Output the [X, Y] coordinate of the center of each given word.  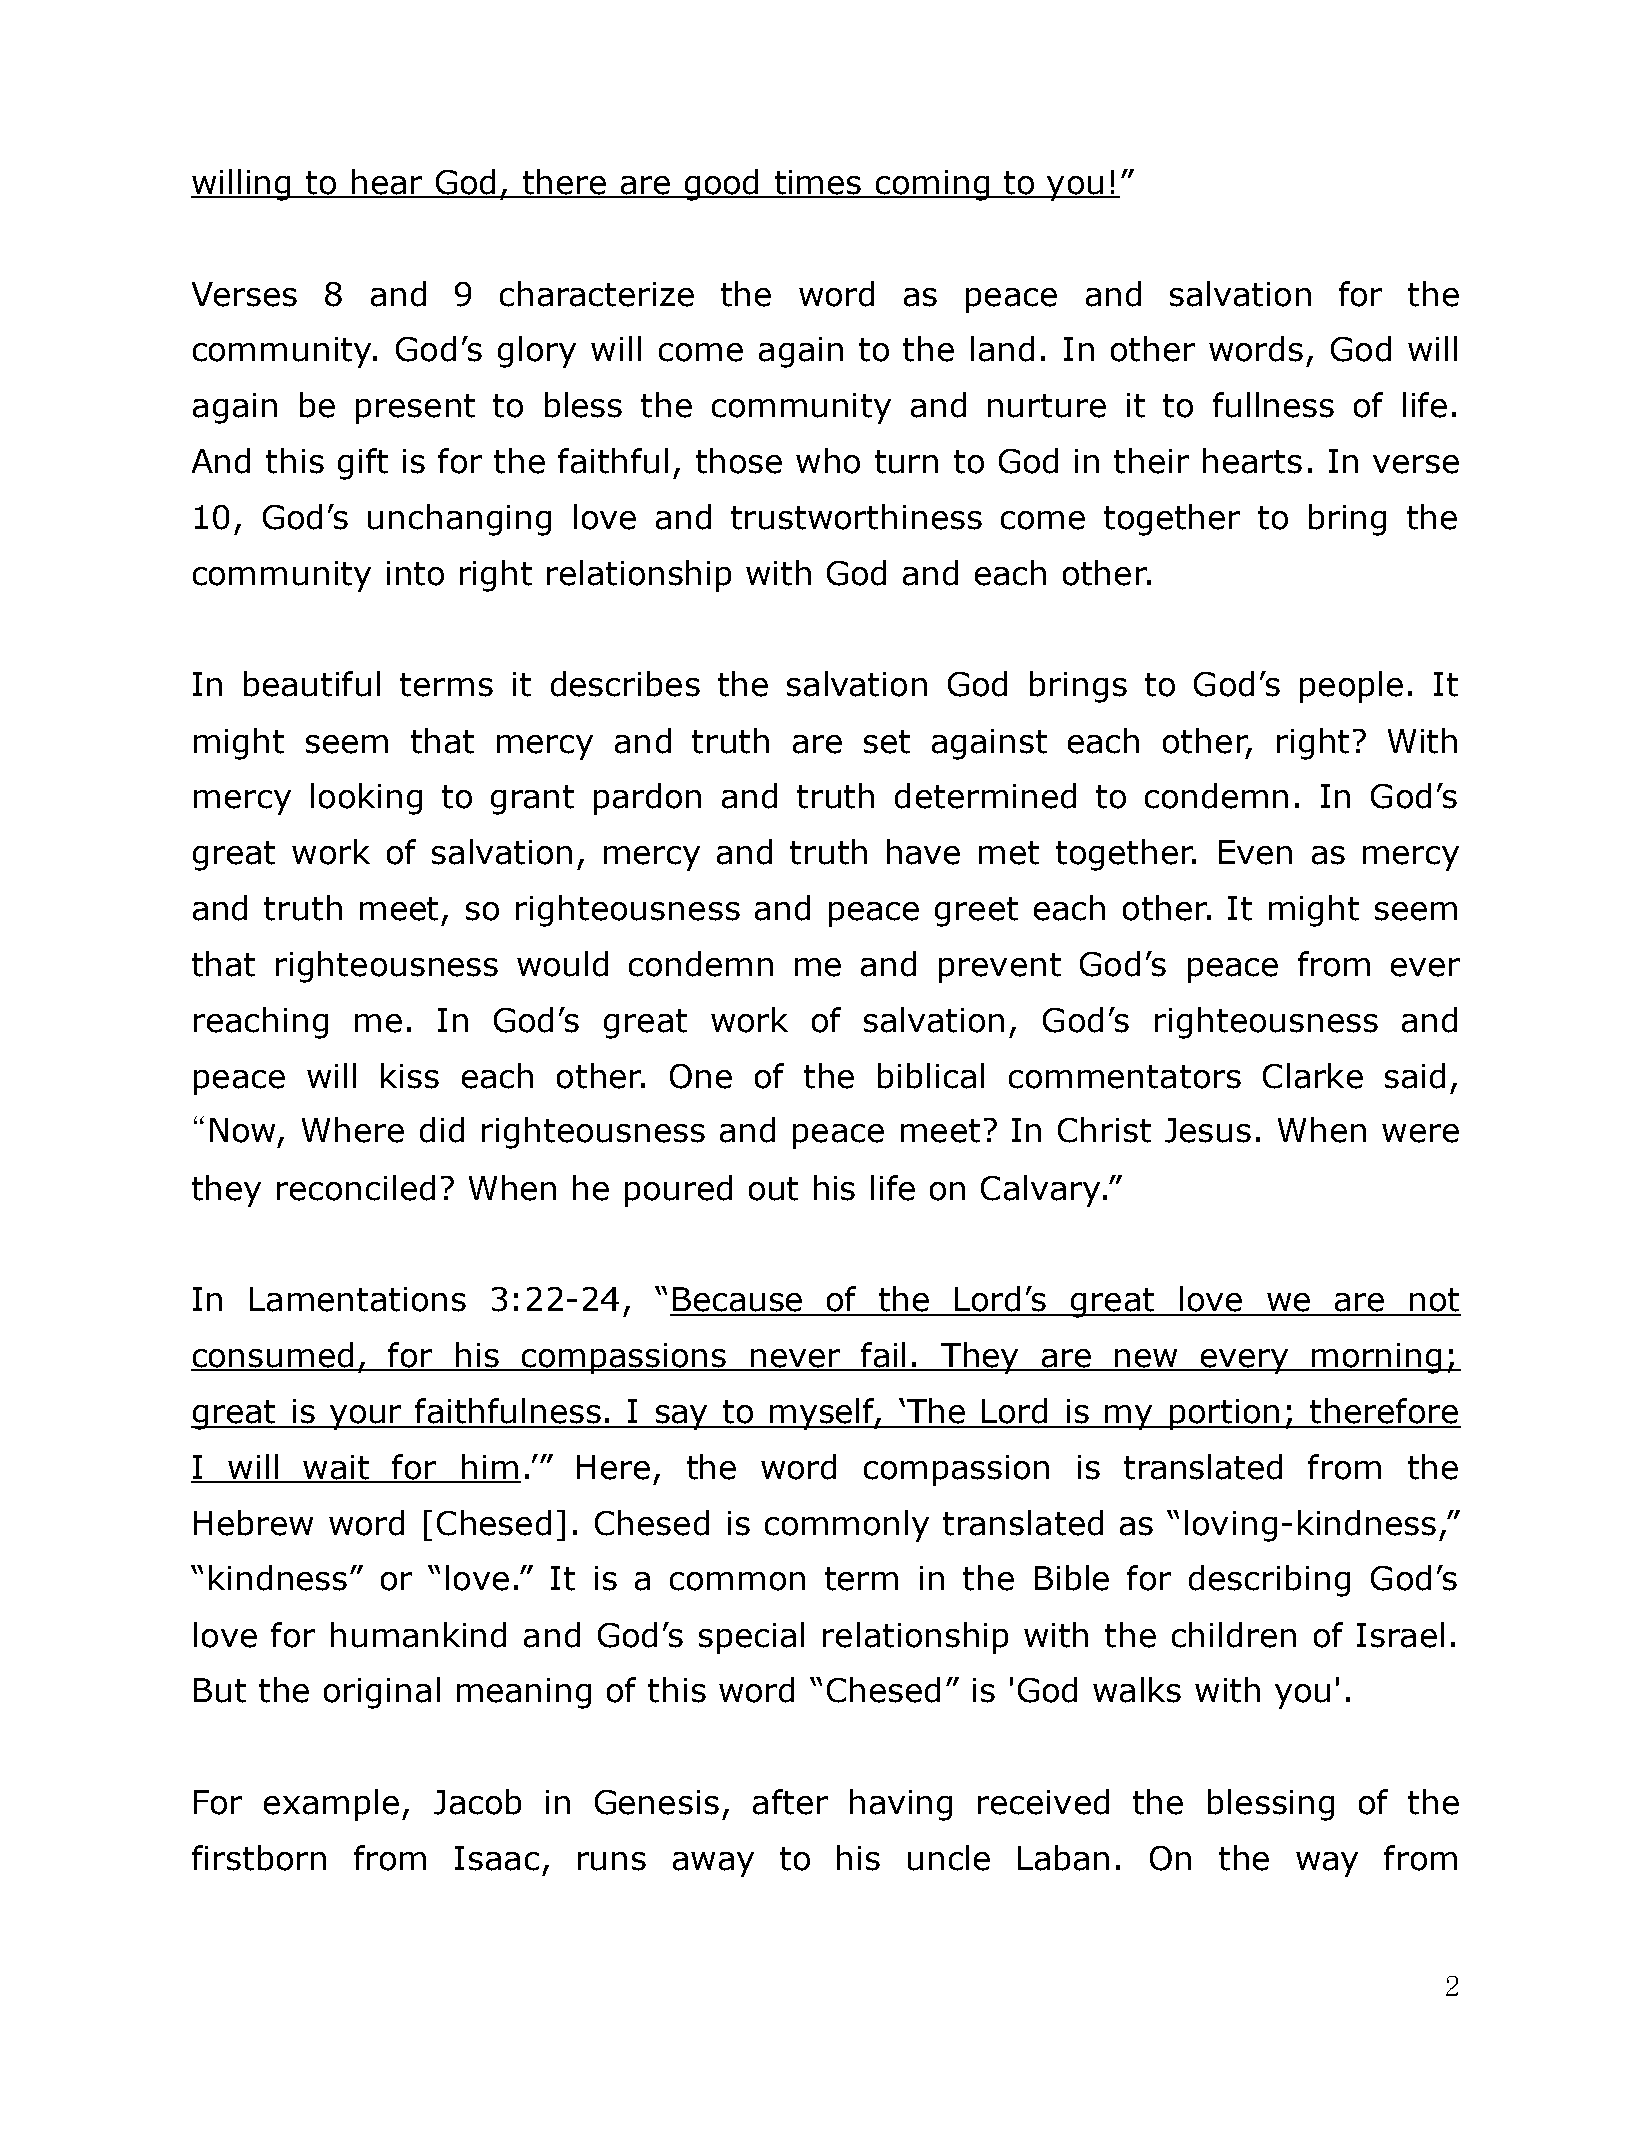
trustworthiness [856, 517]
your [366, 1417]
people [1351, 687]
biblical [931, 1076]
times [818, 183]
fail [883, 1356]
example [331, 1805]
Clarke [1313, 1076]
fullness [1273, 405]
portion [1225, 1414]
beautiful [312, 684]
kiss [410, 1076]
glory [537, 352]
